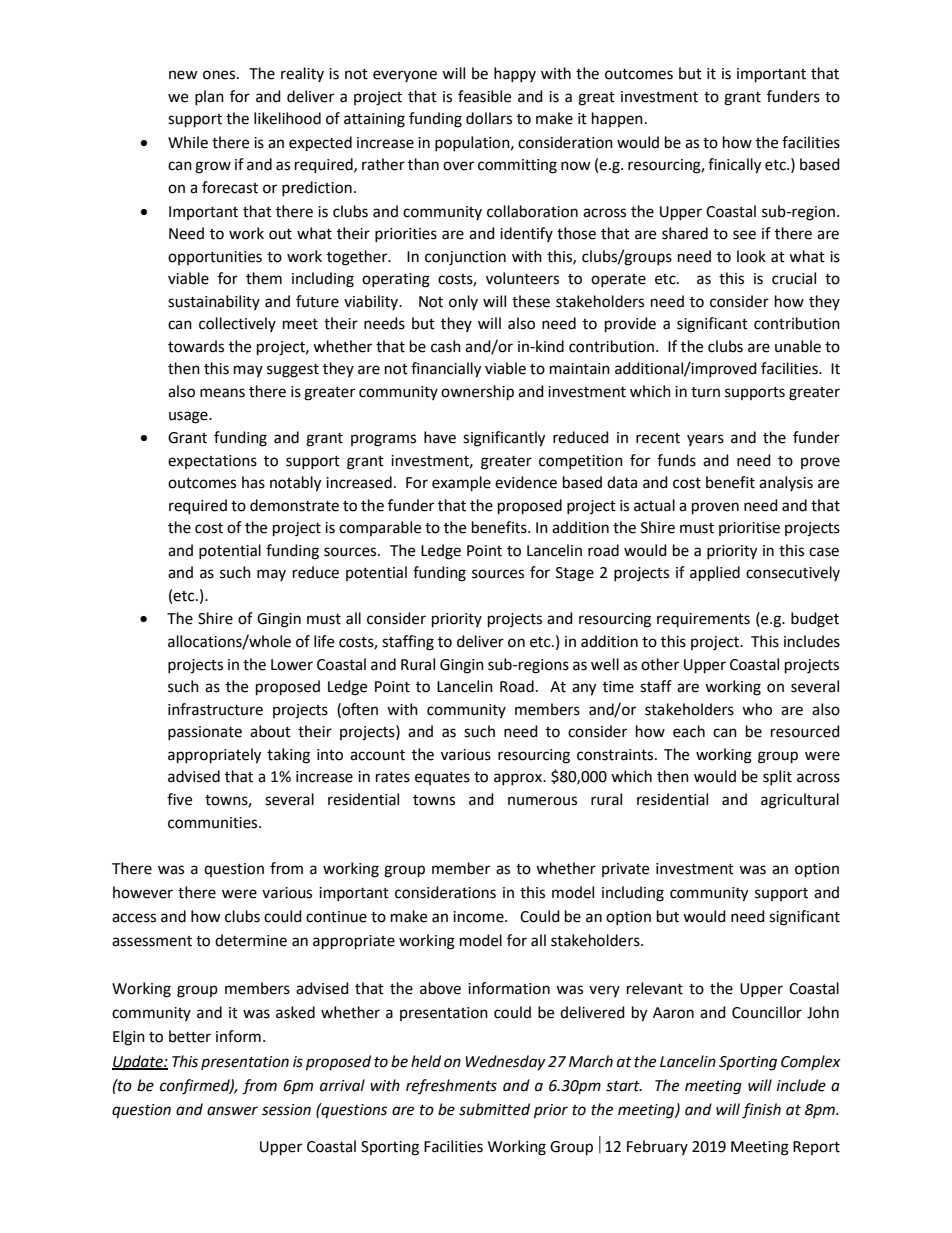 The image size is (952, 1233). I want to click on plan, so click(209, 97).
